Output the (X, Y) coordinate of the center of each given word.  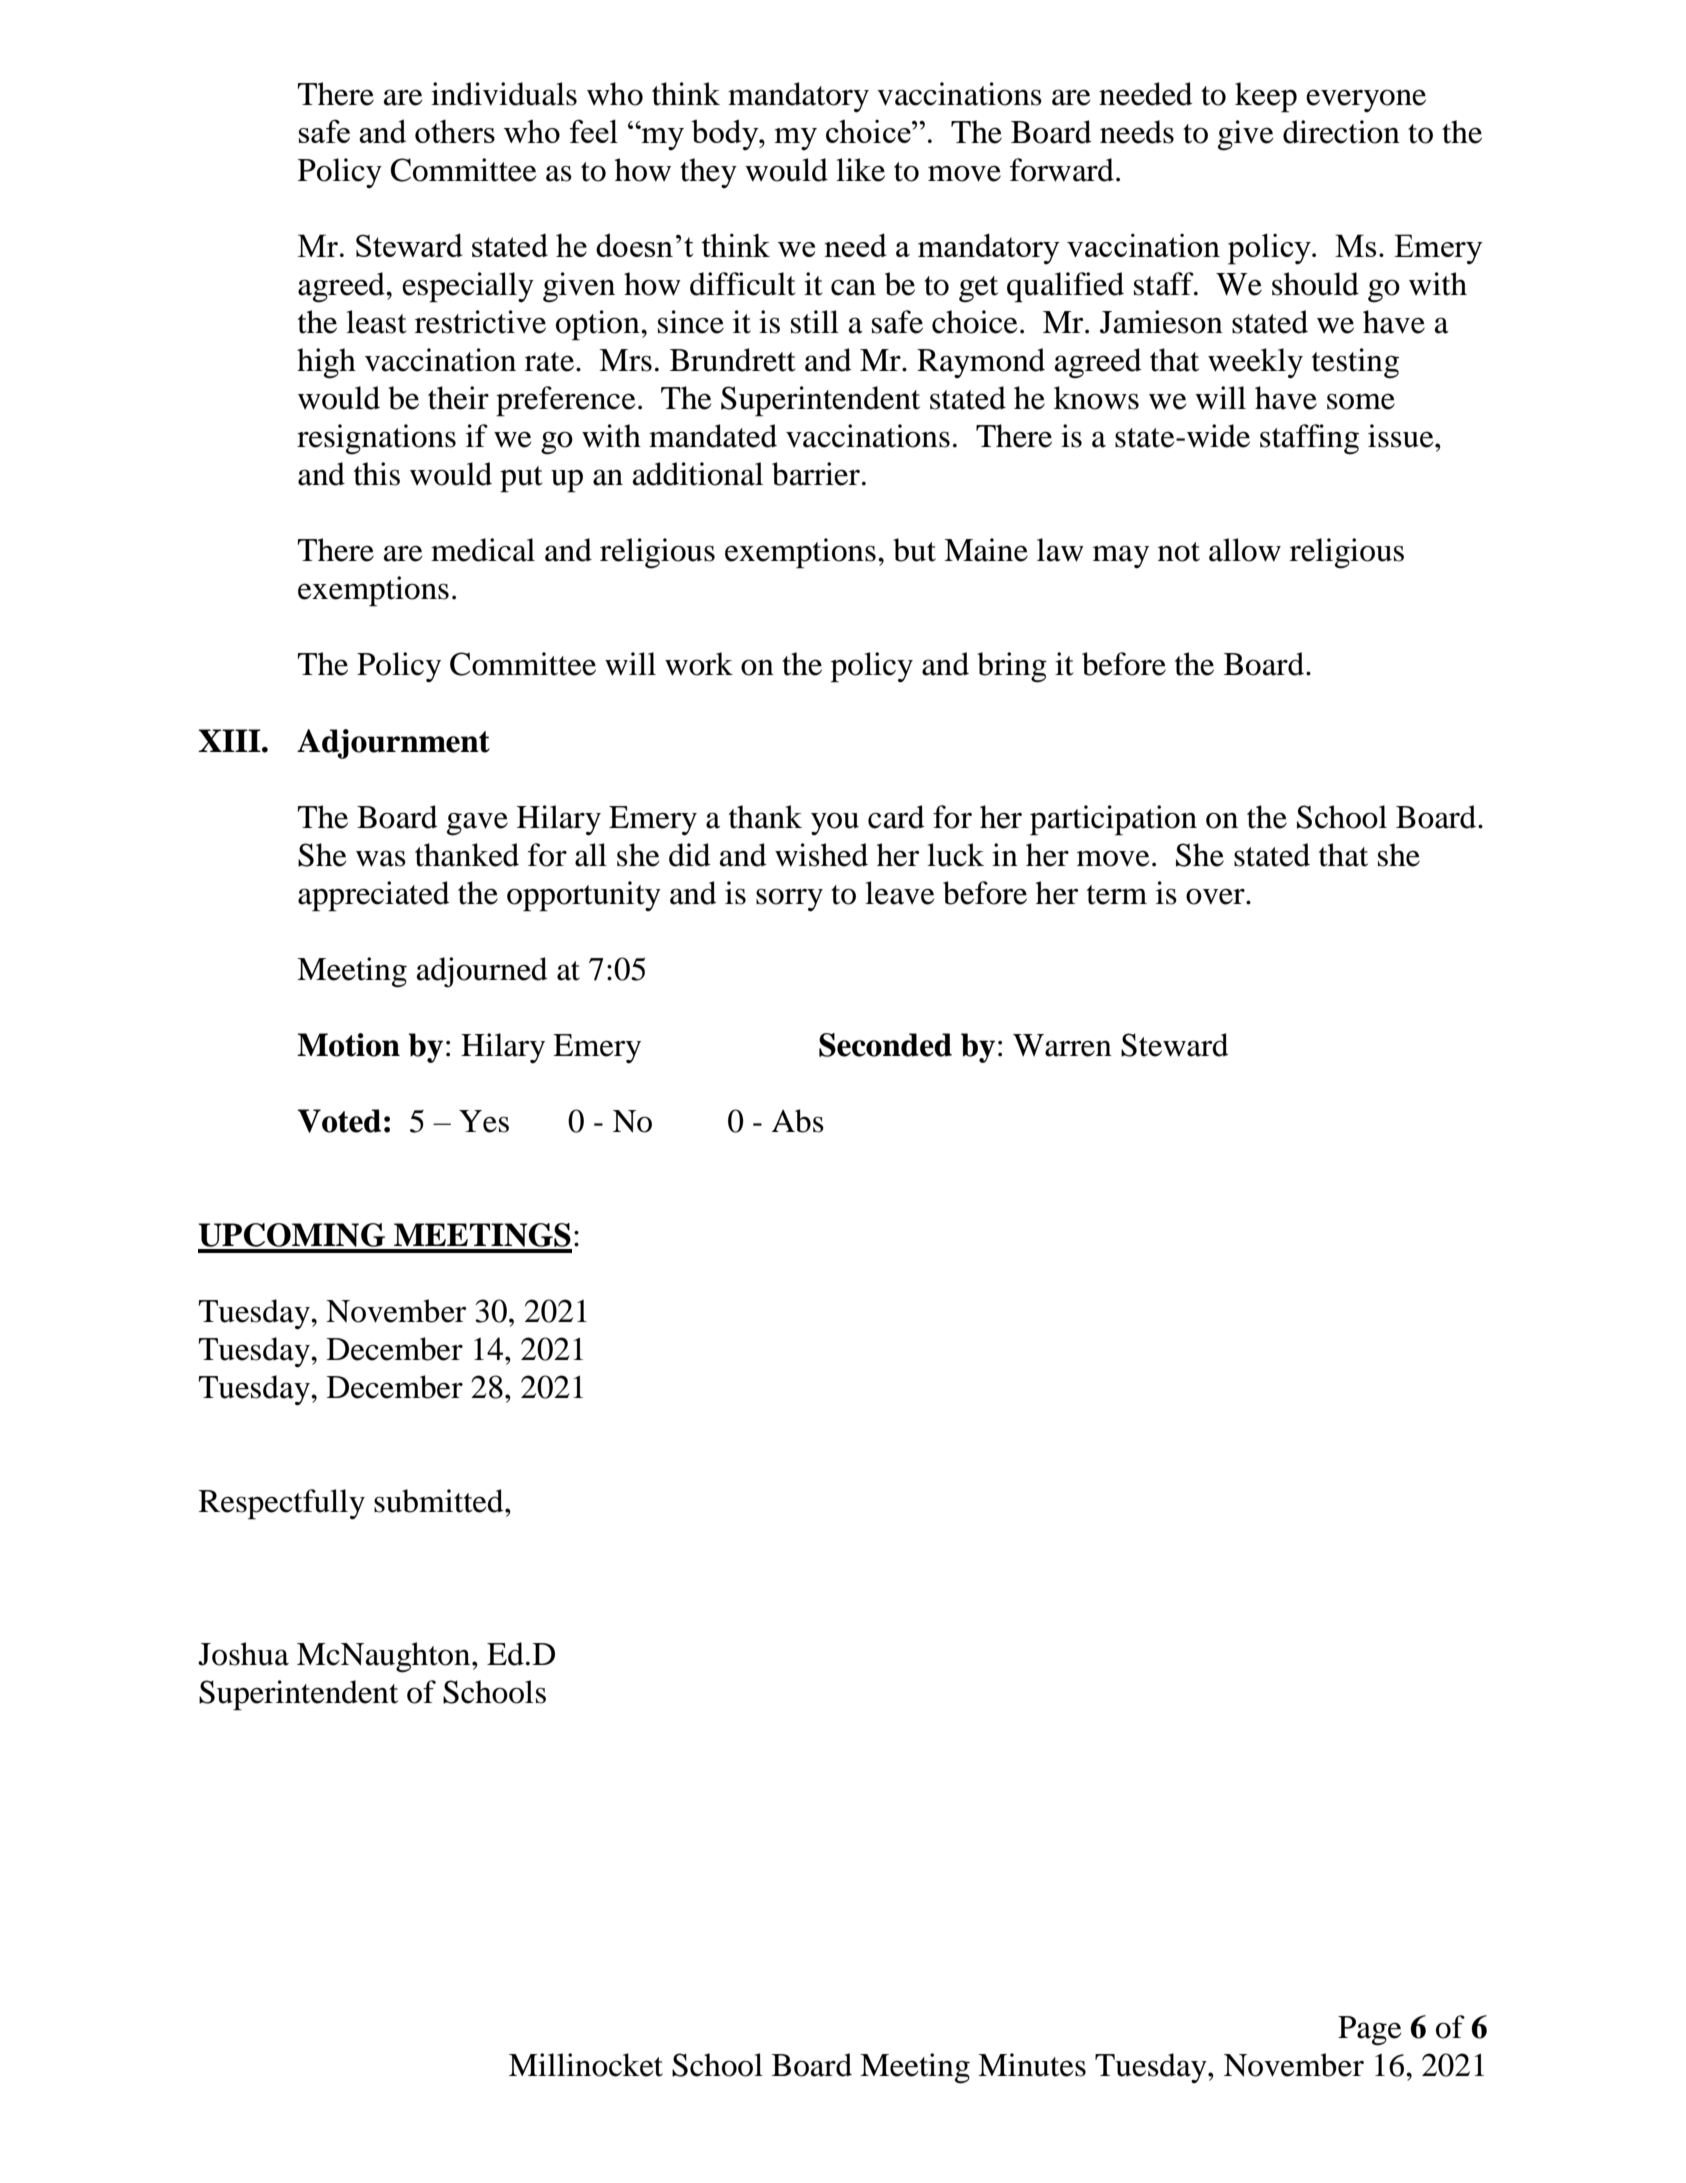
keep (1266, 97)
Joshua (243, 1654)
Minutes (1032, 2065)
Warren (1062, 1045)
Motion (348, 1045)
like (860, 170)
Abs (798, 1121)
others (455, 131)
